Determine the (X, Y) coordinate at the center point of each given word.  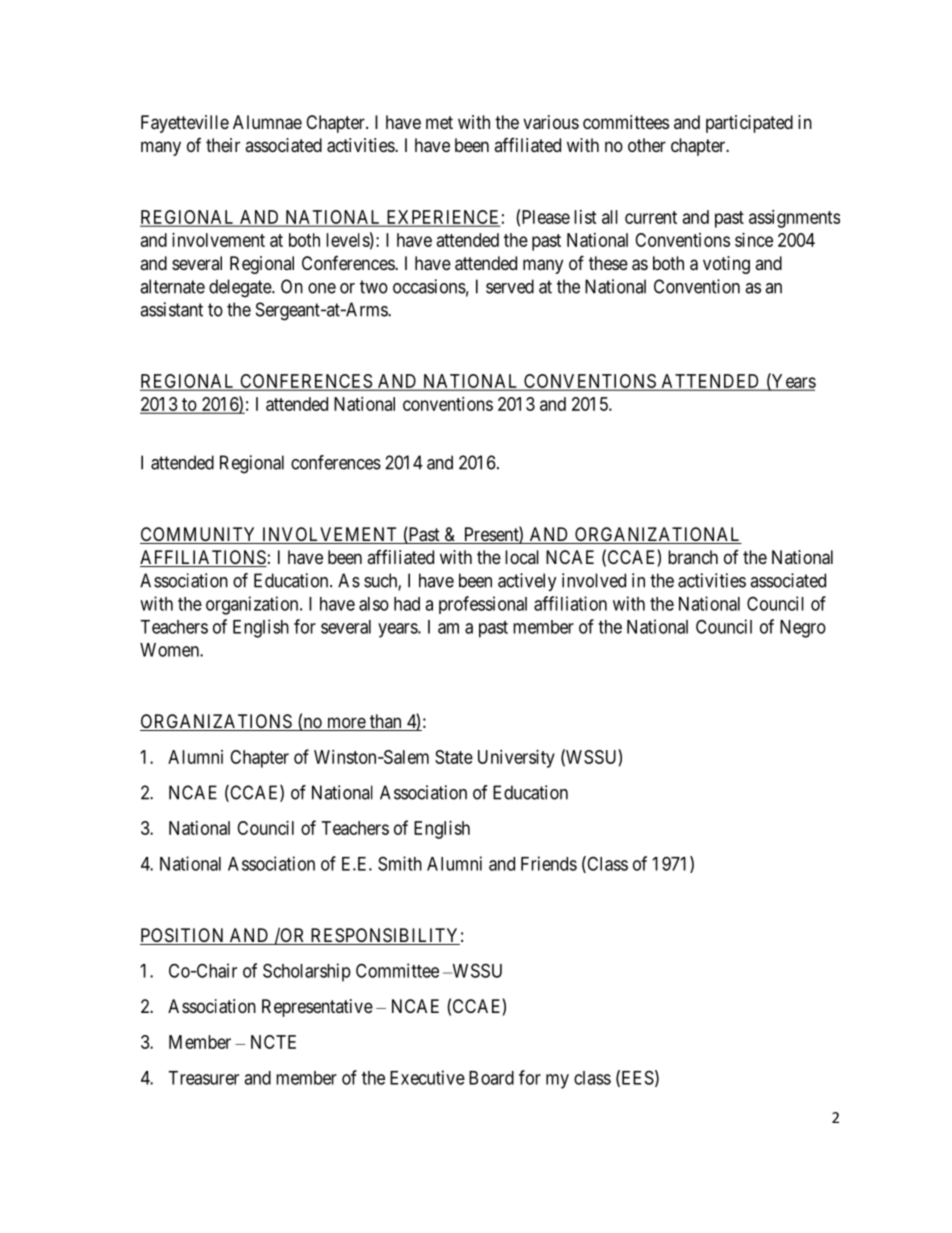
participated (749, 124)
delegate (241, 288)
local (522, 557)
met (439, 122)
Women (170, 650)
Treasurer (203, 1078)
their (223, 145)
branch (693, 557)
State (454, 757)
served (510, 286)
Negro (803, 629)
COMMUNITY (199, 535)
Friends (549, 863)
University (516, 759)
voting (726, 265)
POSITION (183, 936)
